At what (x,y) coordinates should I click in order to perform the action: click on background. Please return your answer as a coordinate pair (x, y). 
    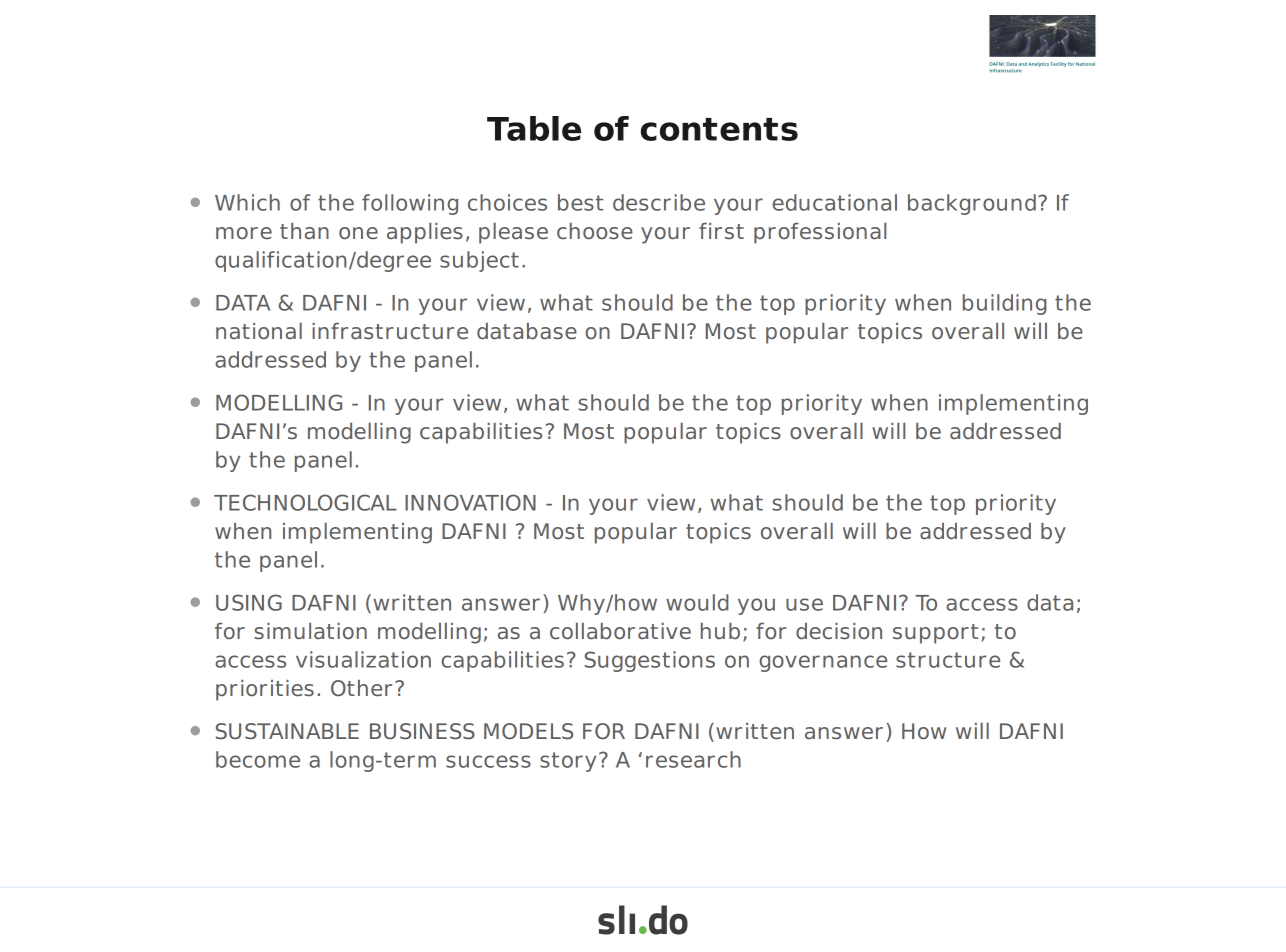
    Looking at the image, I should click on (972, 204).
